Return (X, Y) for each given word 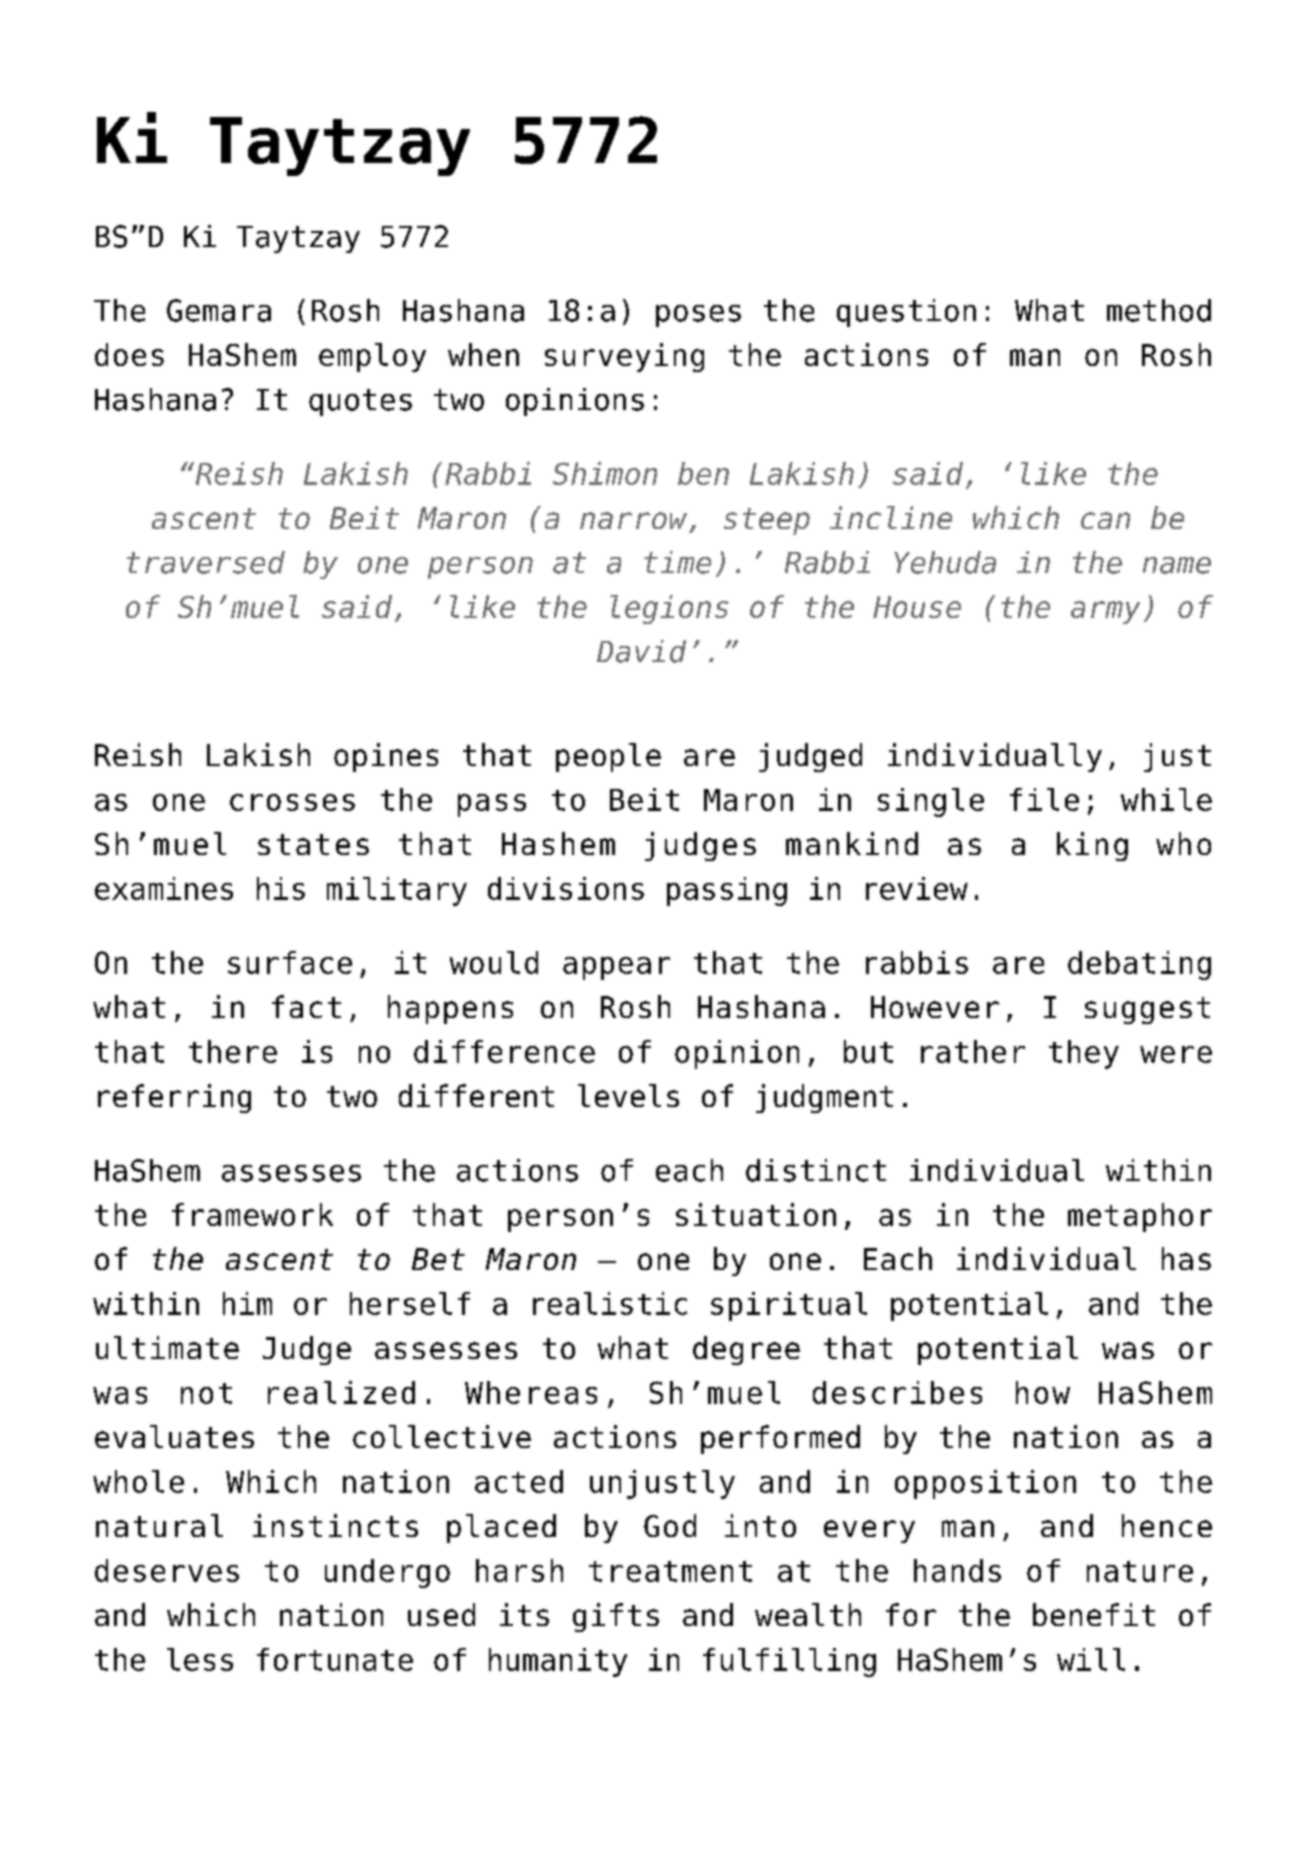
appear (616, 968)
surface (290, 962)
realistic (610, 1303)
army (1105, 612)
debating (1139, 965)
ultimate (167, 1347)
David (641, 651)
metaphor (1140, 1217)
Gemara (219, 310)
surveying (624, 357)
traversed (206, 562)
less (200, 1659)
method (1159, 310)
